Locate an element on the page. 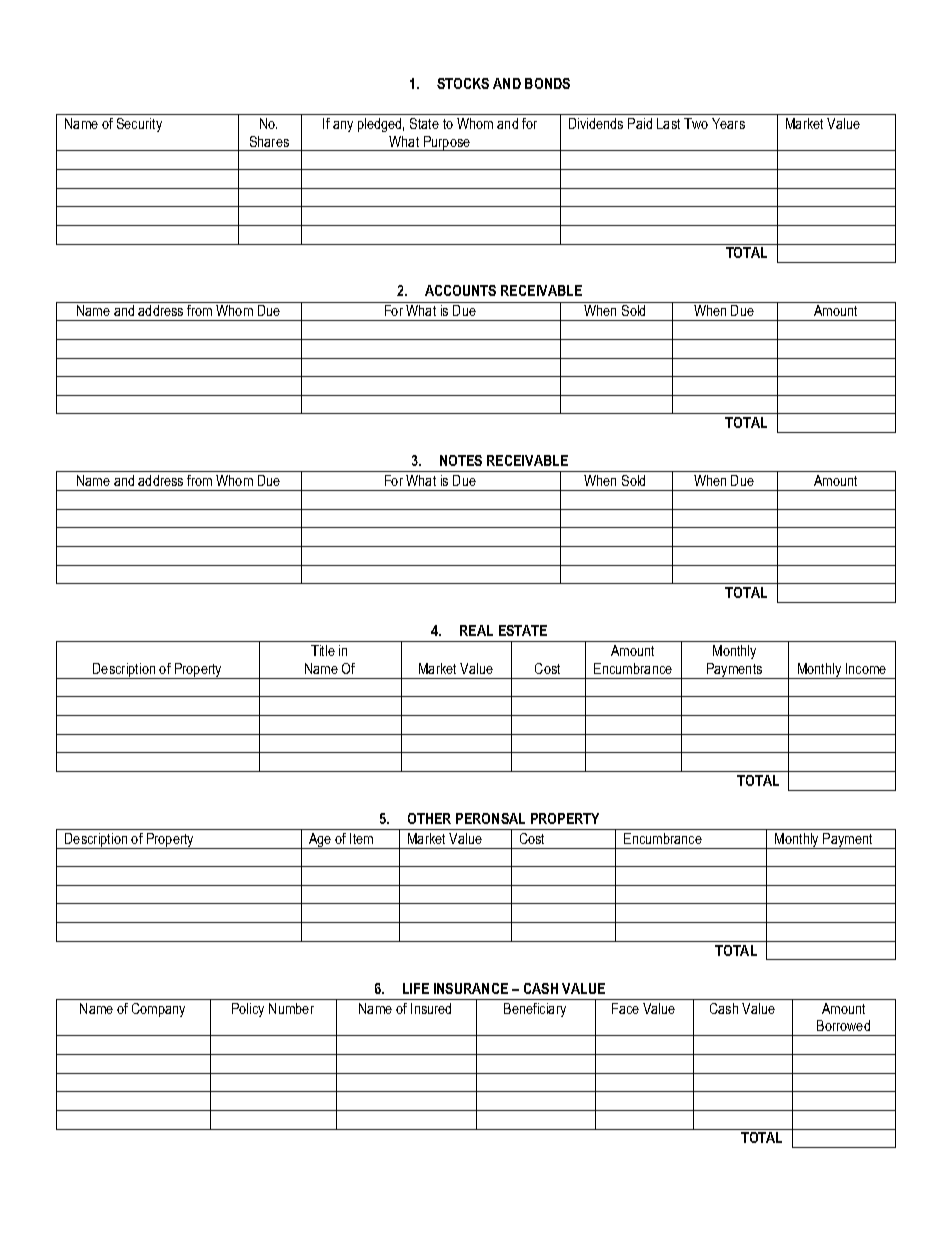  STOCKS is located at coordinates (463, 83).
